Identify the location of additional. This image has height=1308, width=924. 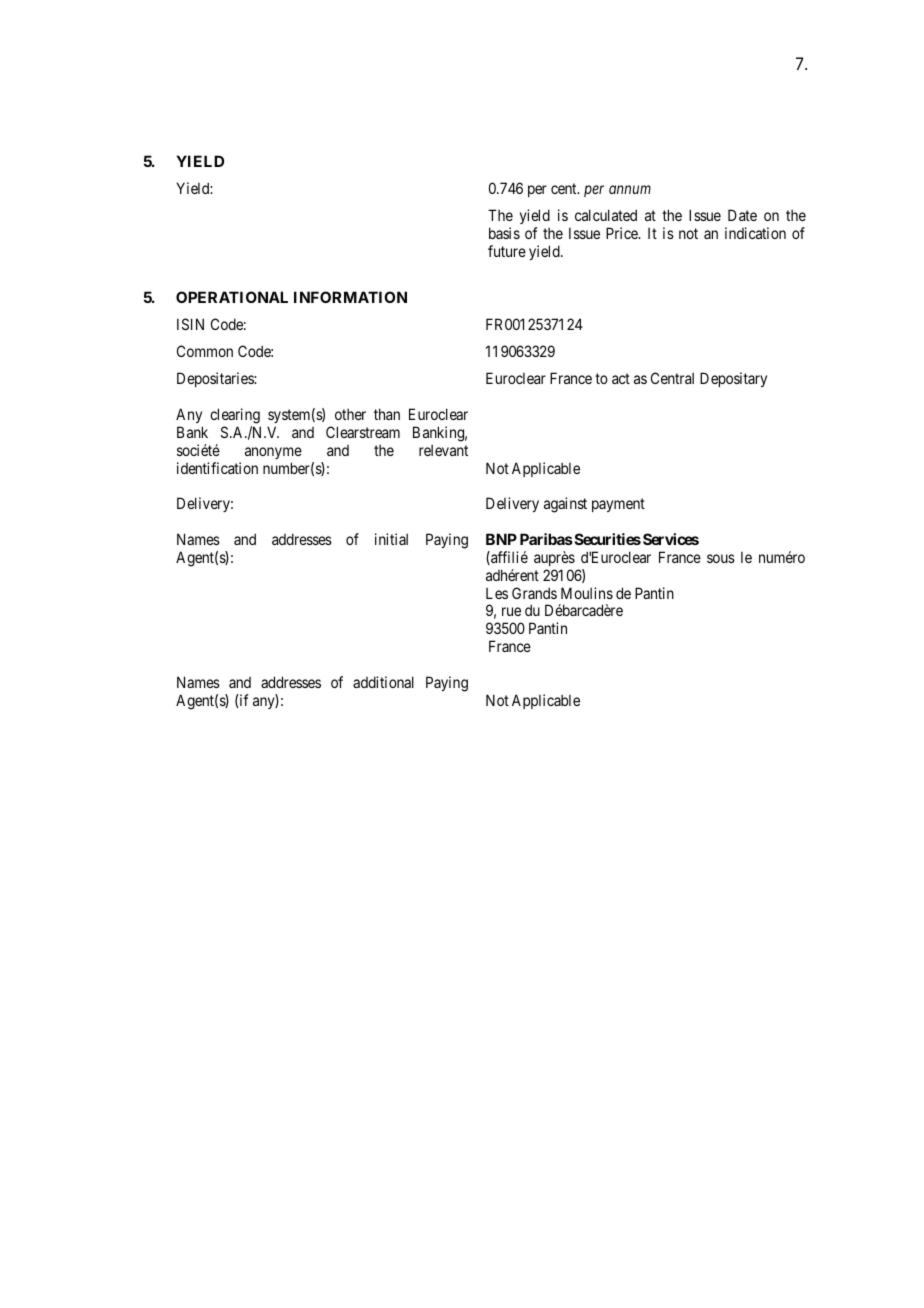
(383, 682).
